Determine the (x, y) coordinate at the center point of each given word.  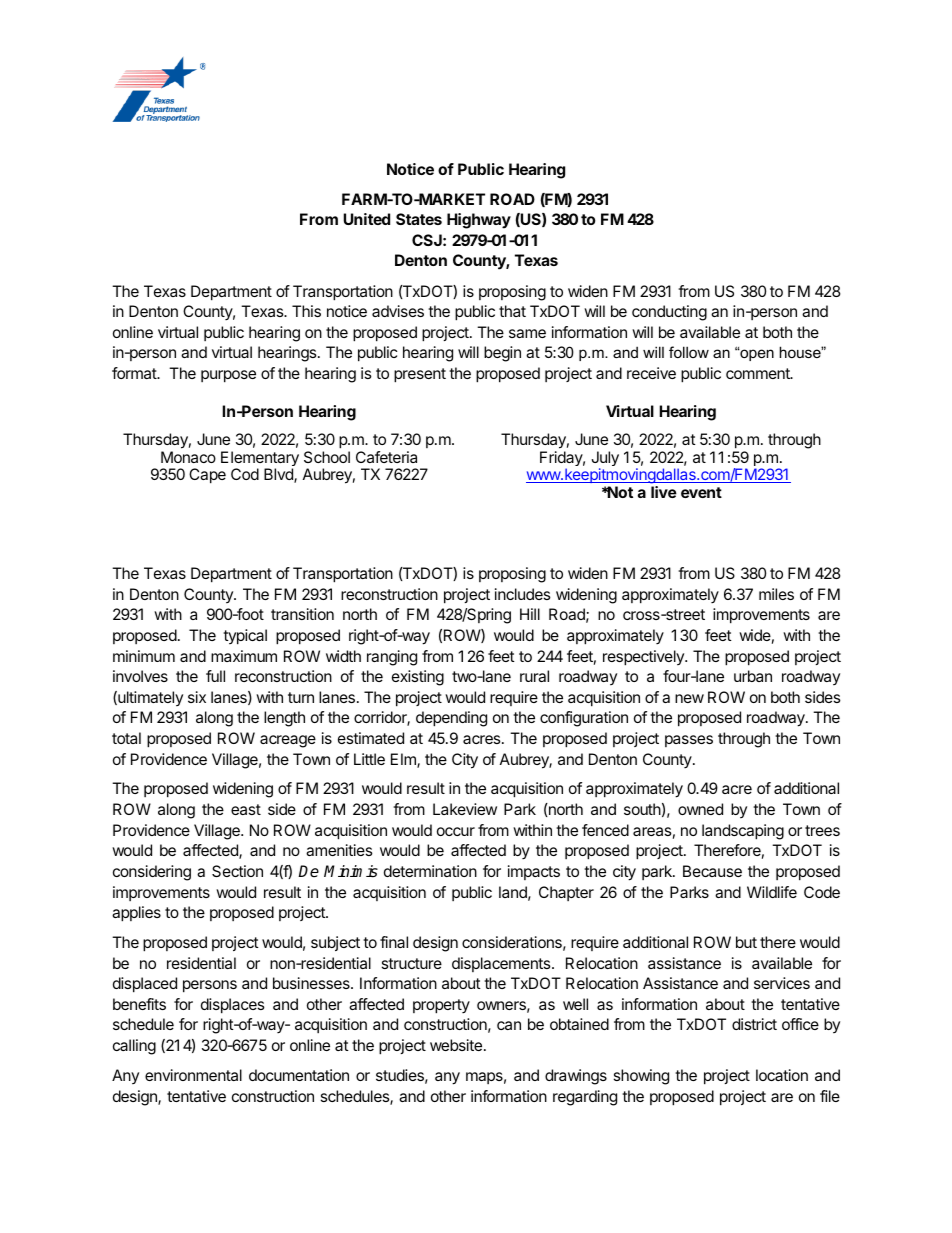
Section (237, 871)
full (215, 676)
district (754, 1024)
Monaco (188, 457)
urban (753, 676)
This (306, 311)
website (456, 1045)
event (701, 492)
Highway (479, 221)
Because (712, 871)
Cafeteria (386, 457)
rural (534, 676)
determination (430, 871)
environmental (193, 1075)
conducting (669, 313)
